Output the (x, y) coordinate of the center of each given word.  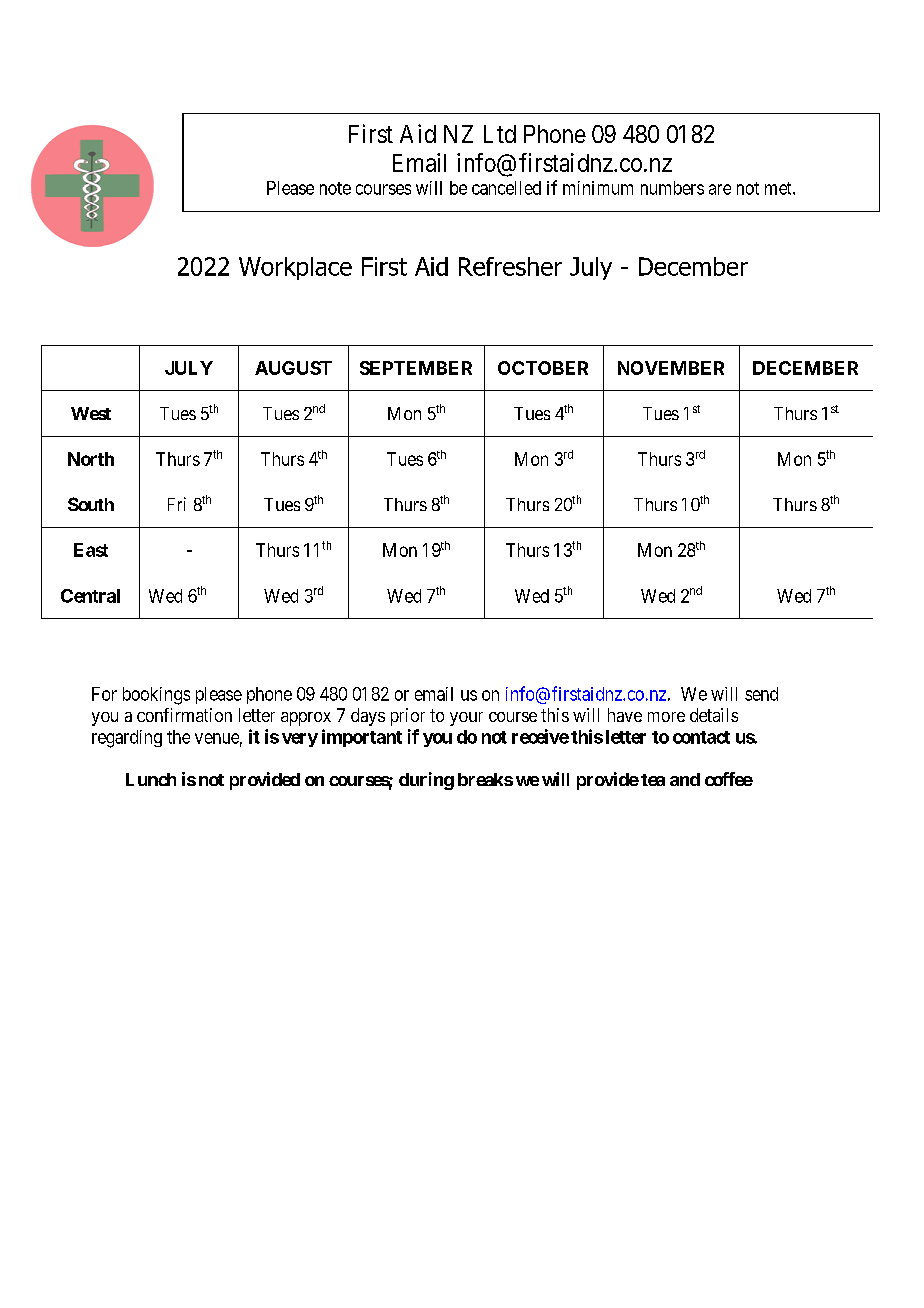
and (685, 779)
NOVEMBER (671, 368)
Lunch (151, 779)
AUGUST (293, 368)
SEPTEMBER (416, 368)
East (91, 550)
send (761, 694)
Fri (177, 504)
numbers (672, 188)
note (335, 188)
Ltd (500, 134)
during (426, 781)
